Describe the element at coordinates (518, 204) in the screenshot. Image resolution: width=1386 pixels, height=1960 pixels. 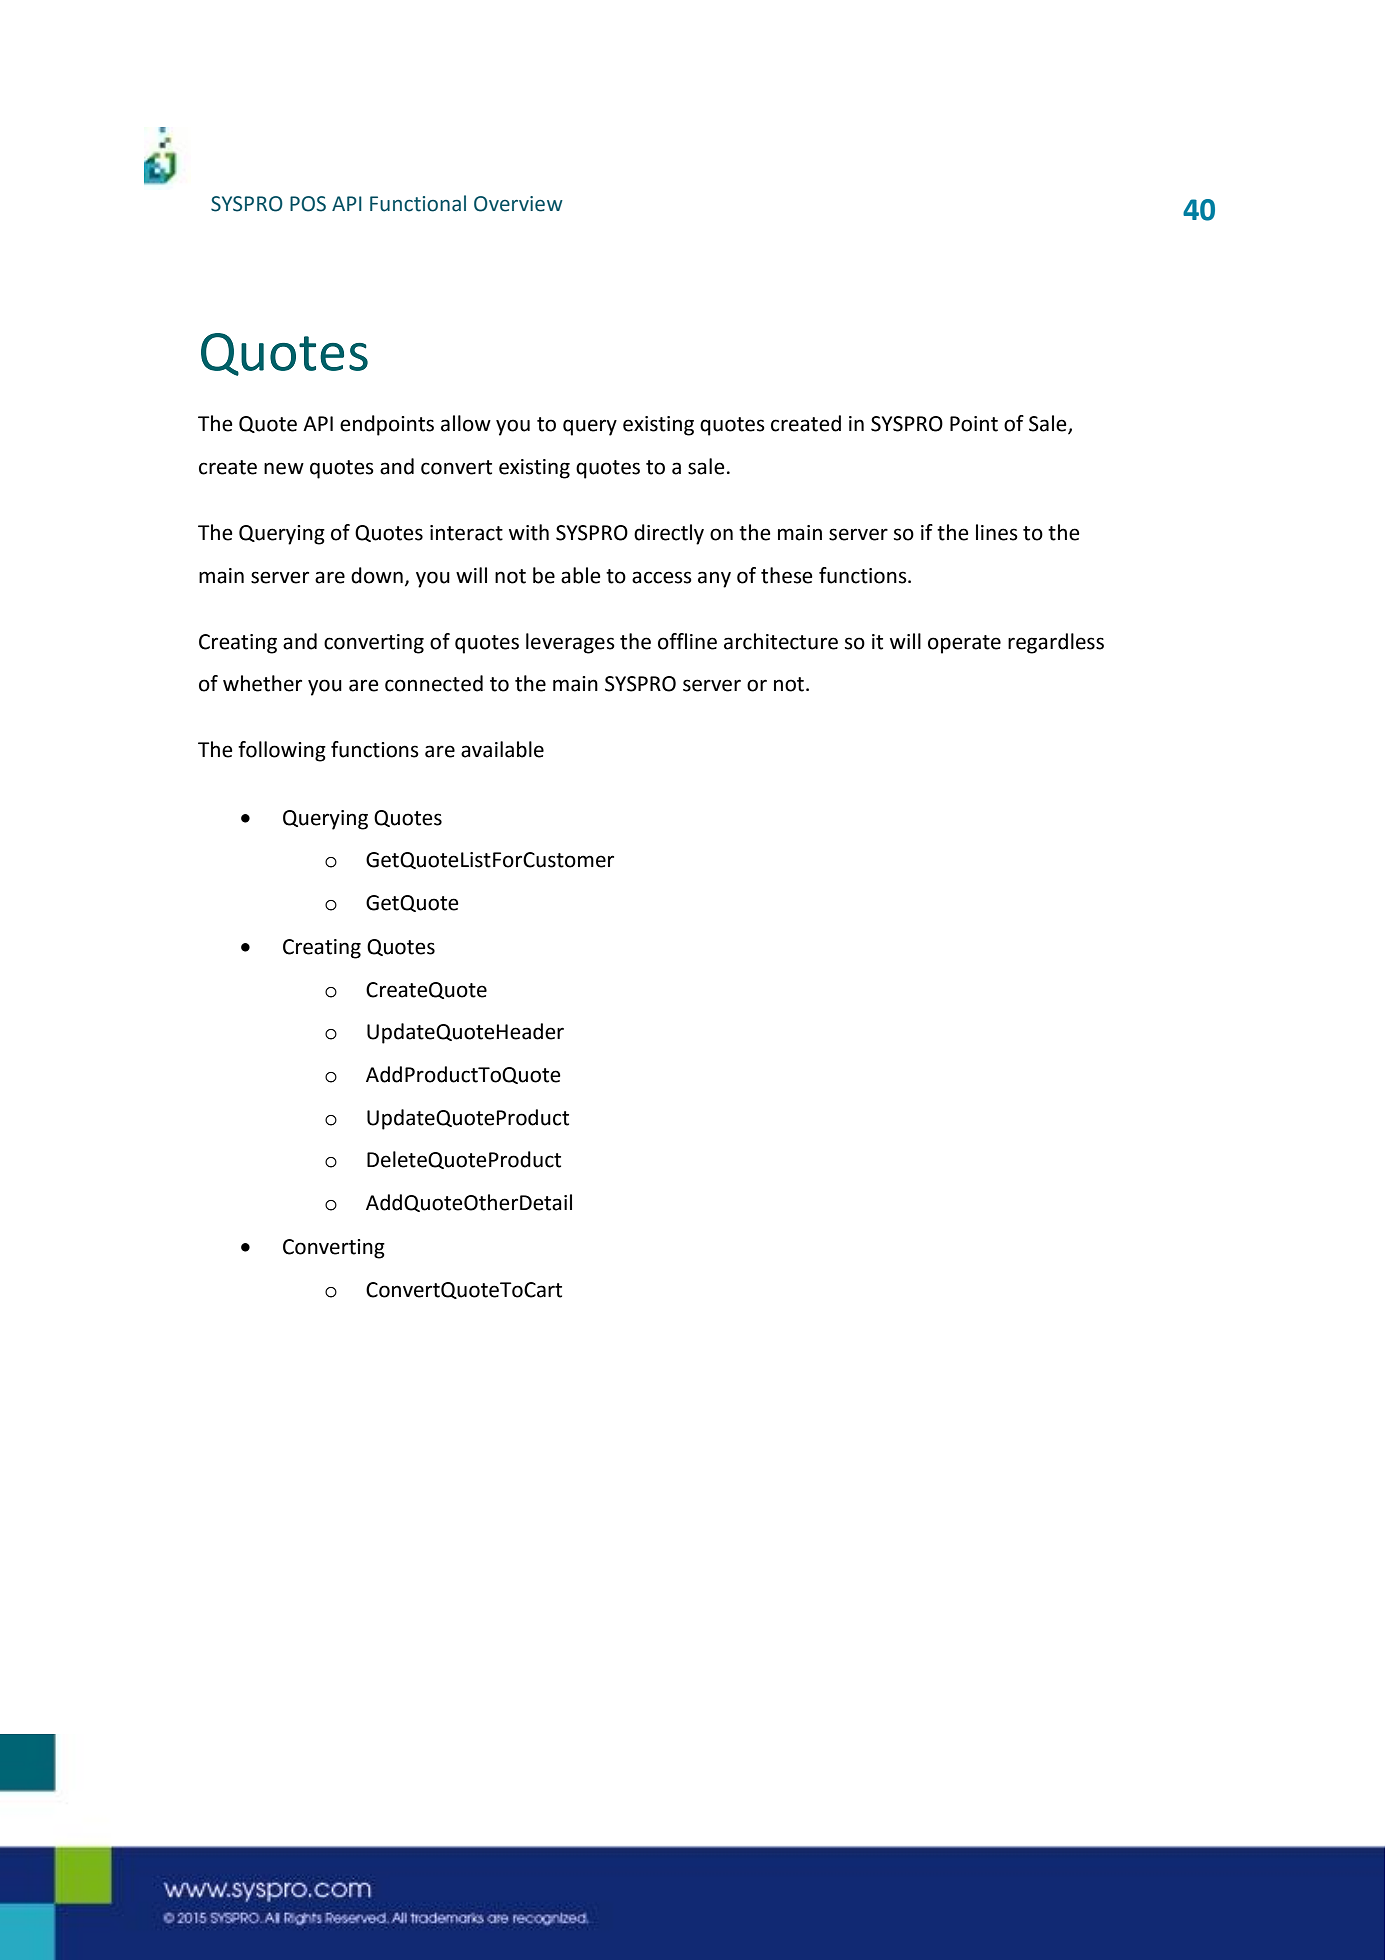
I see `Overview` at that location.
